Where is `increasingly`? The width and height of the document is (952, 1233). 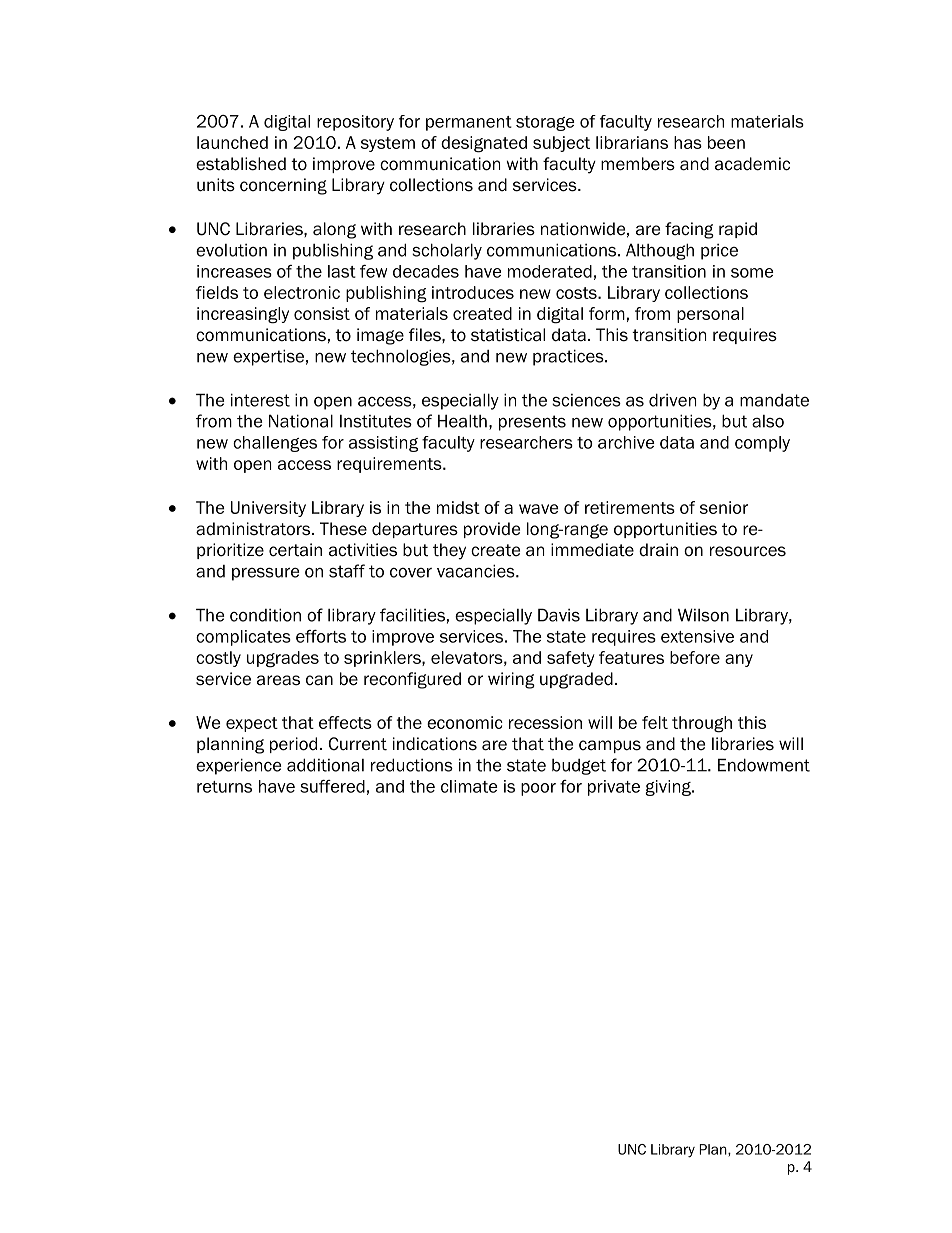
increasingly is located at coordinates (243, 315).
